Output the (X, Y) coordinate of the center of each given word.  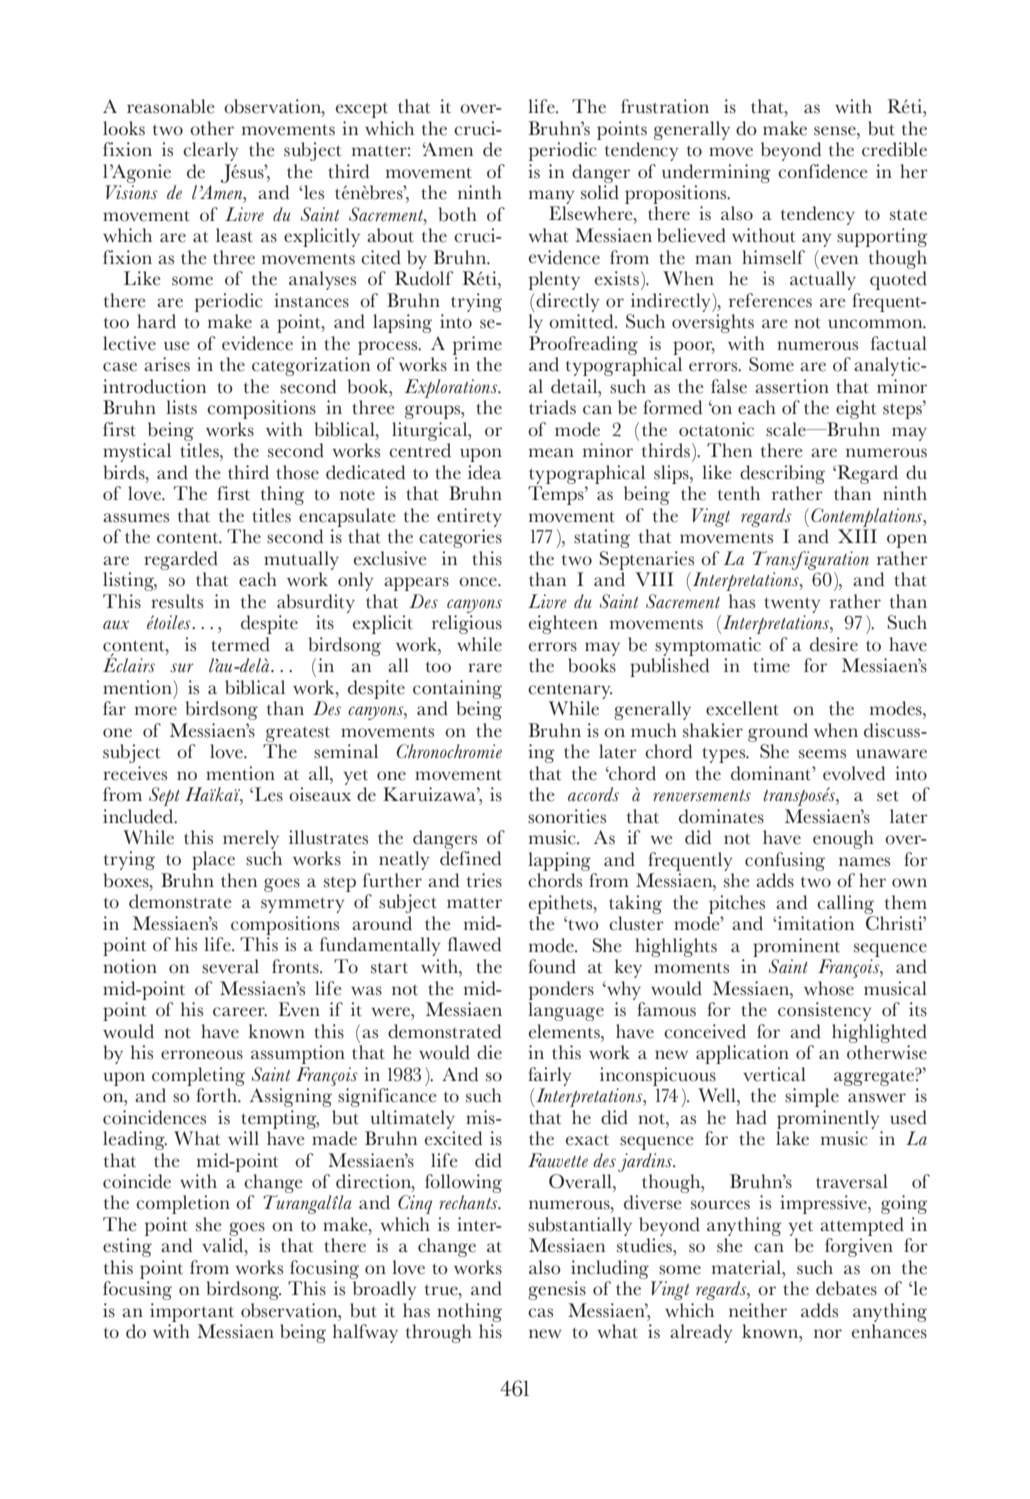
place (213, 860)
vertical (774, 1074)
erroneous (202, 1055)
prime (477, 345)
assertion (792, 386)
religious (467, 624)
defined (470, 858)
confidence (822, 171)
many (552, 197)
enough (843, 839)
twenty (792, 605)
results (177, 601)
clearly (211, 151)
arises (167, 364)
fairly (550, 1076)
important (192, 1312)
